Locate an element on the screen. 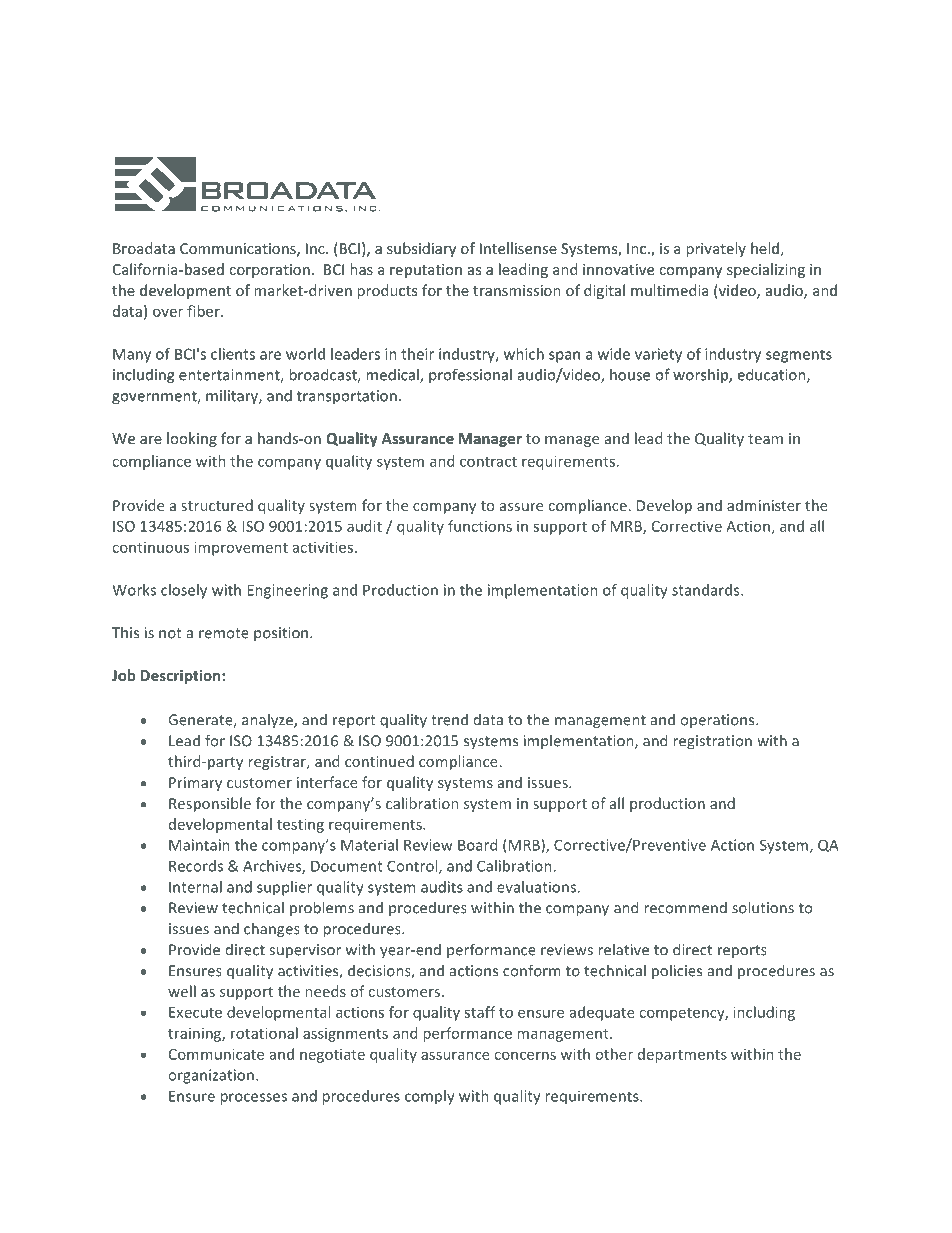  operations is located at coordinates (719, 721).
